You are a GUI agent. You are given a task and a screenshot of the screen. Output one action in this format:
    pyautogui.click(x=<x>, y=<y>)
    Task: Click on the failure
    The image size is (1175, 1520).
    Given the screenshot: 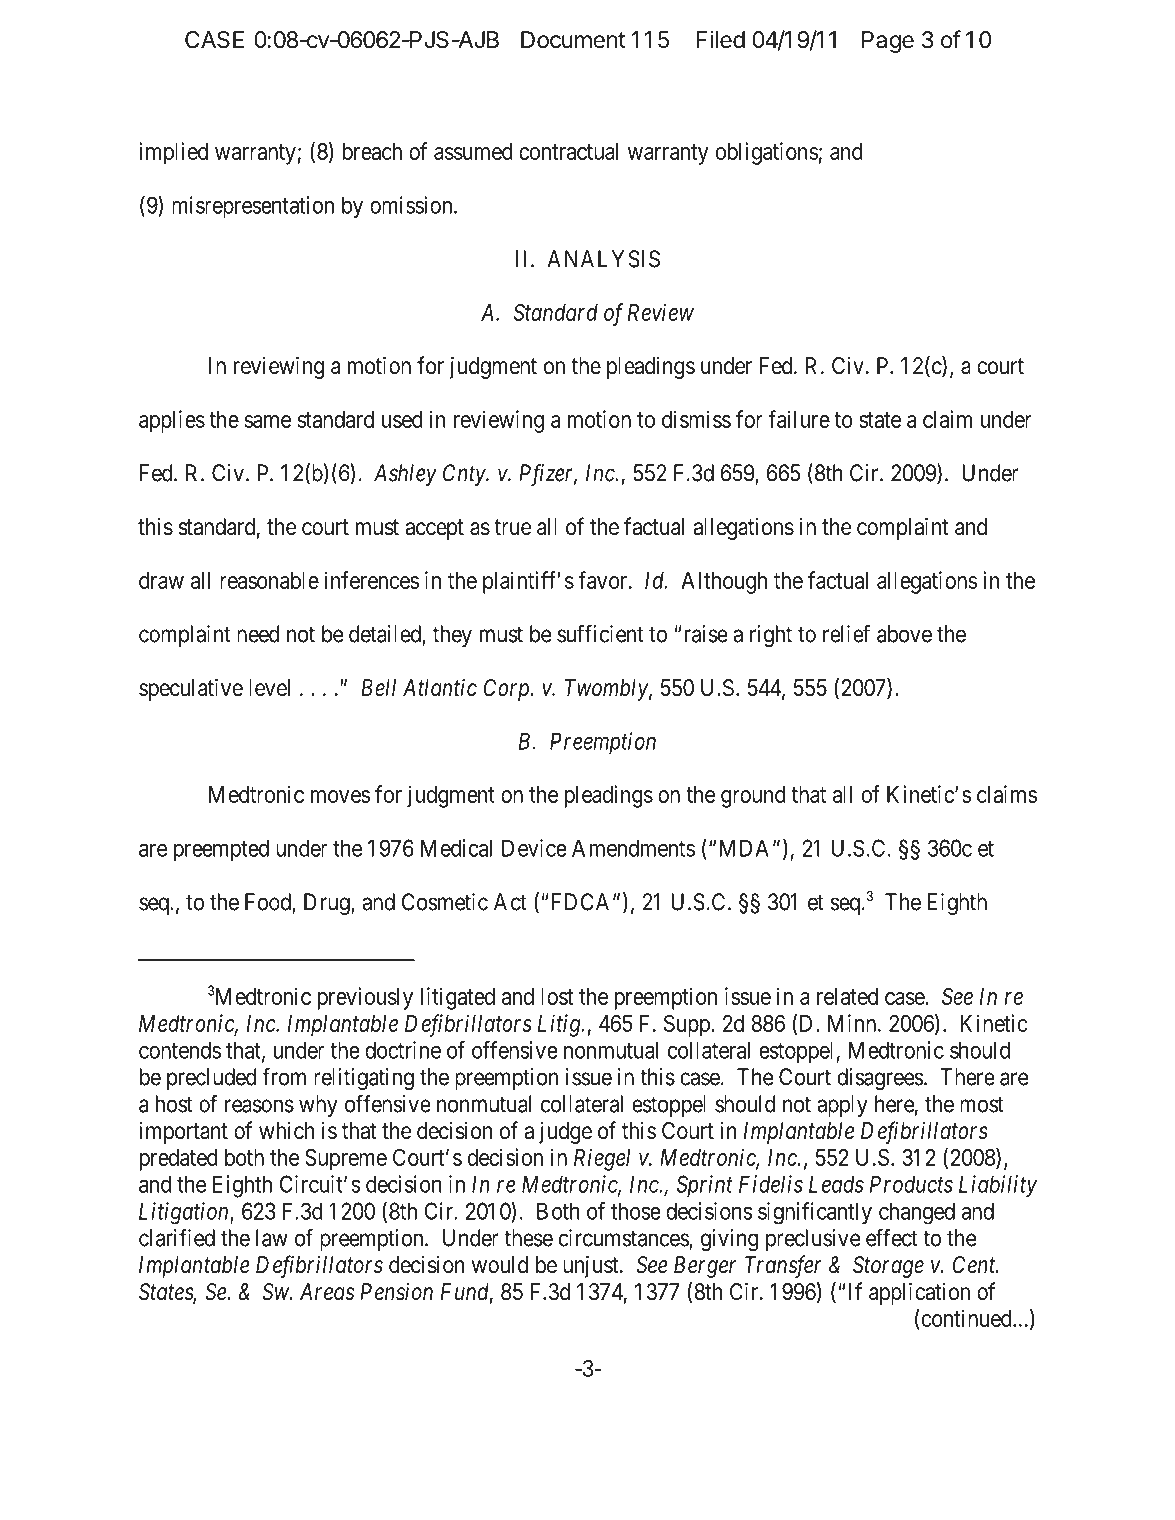 What is the action you would take?
    pyautogui.click(x=799, y=419)
